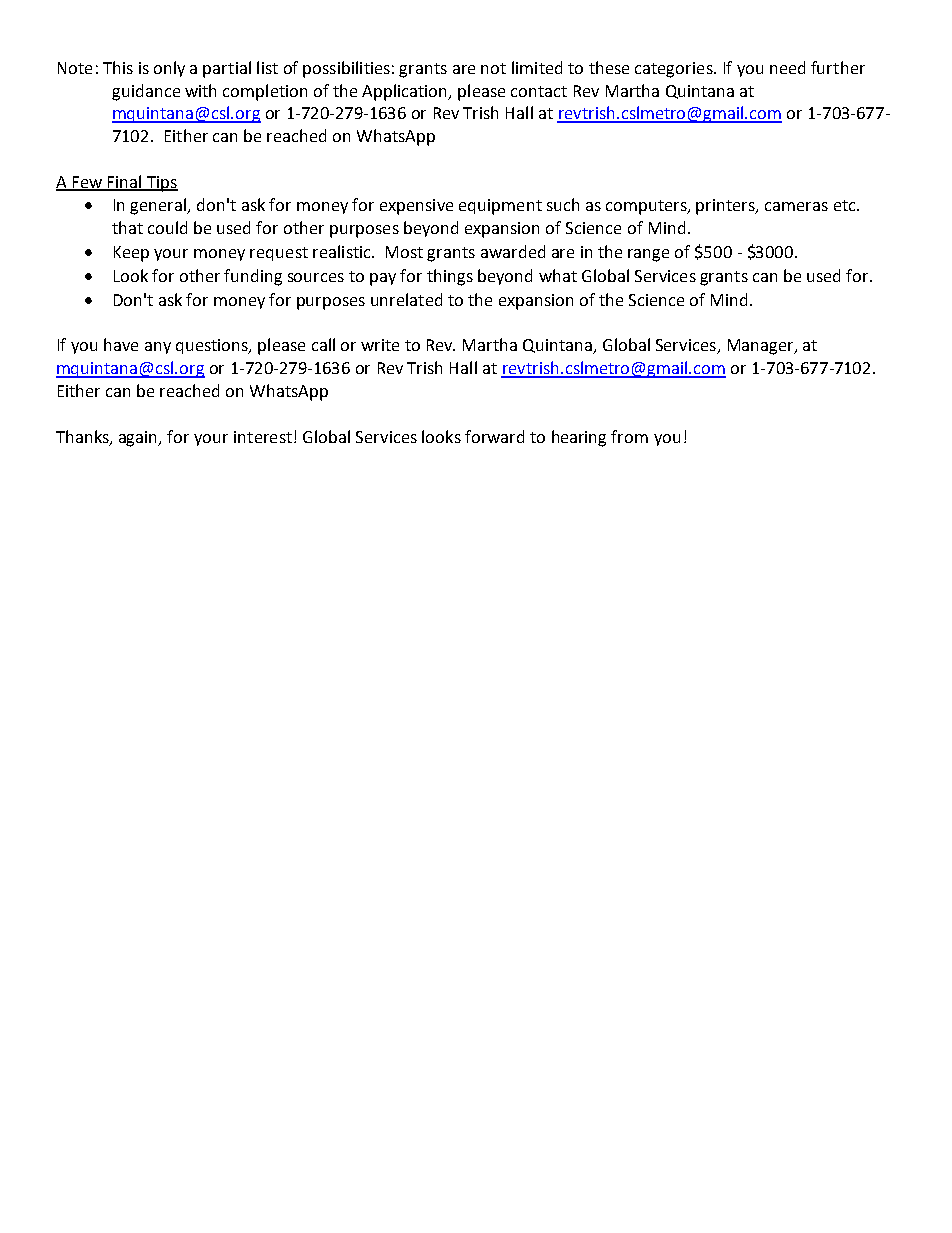 The image size is (952, 1233). What do you see at coordinates (169, 69) in the document?
I see `only` at bounding box center [169, 69].
